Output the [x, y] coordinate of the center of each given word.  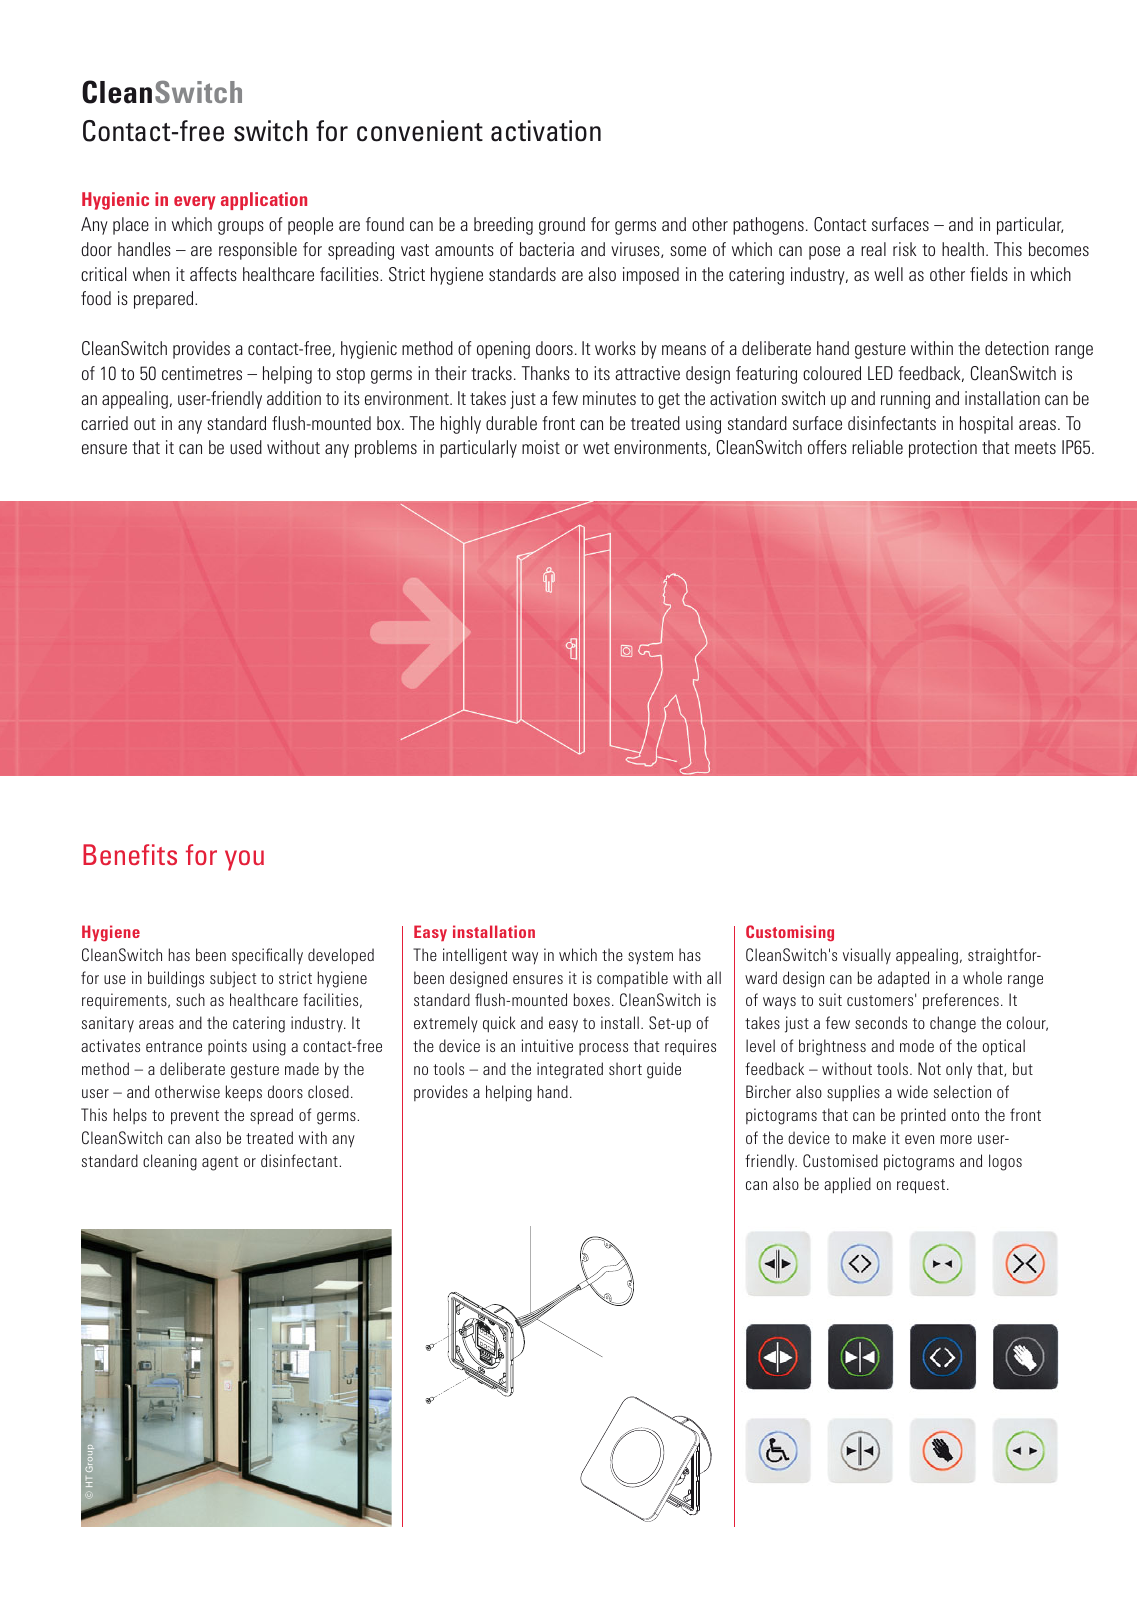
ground [562, 226]
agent [220, 1163]
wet [596, 448]
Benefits [130, 854]
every [194, 203]
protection [943, 449]
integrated [570, 1070]
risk [904, 249]
